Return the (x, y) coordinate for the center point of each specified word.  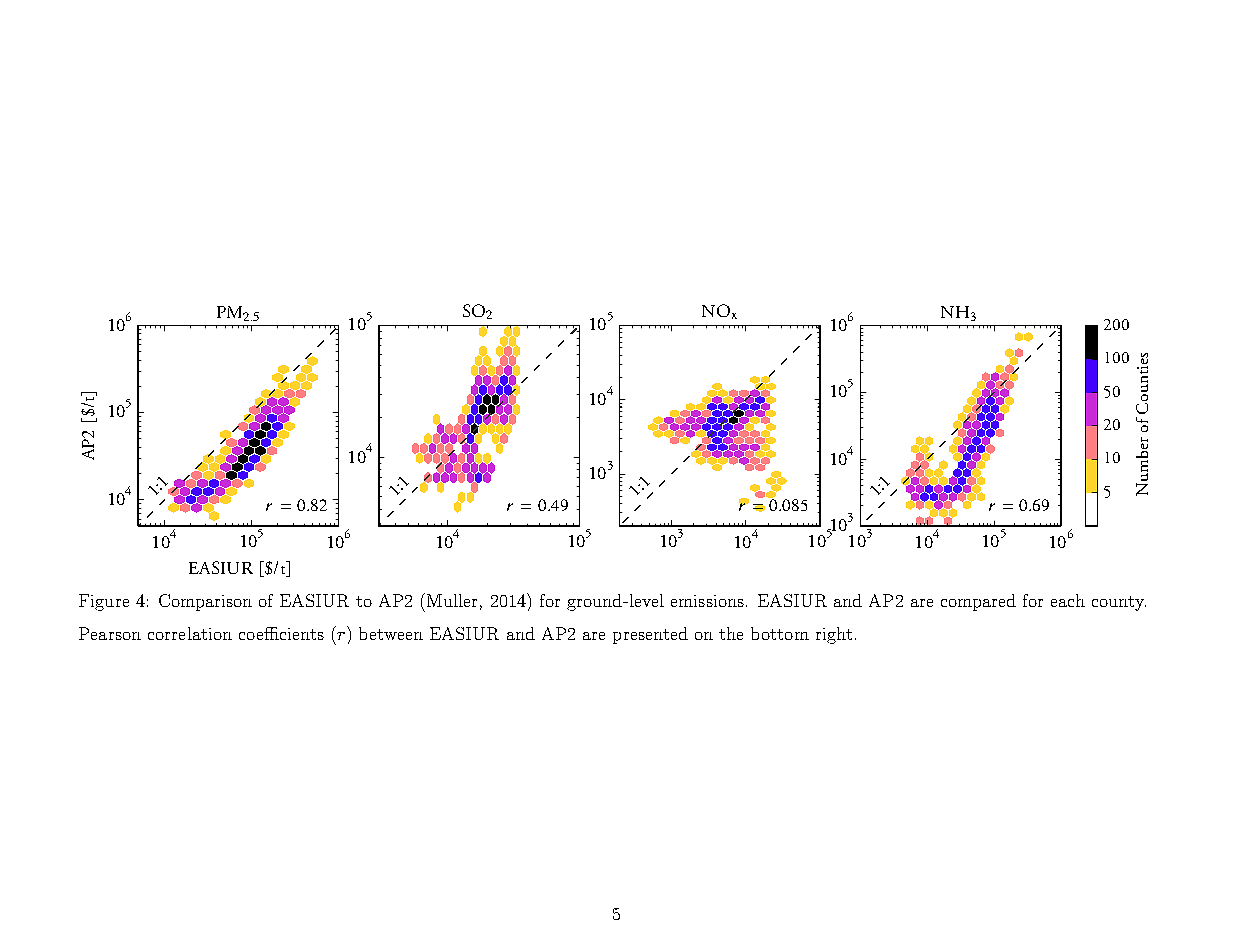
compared (978, 602)
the (731, 633)
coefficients (281, 633)
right (834, 635)
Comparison (205, 602)
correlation (190, 633)
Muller (452, 600)
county (1119, 603)
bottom (780, 633)
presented (650, 635)
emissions (707, 601)
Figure (104, 602)
